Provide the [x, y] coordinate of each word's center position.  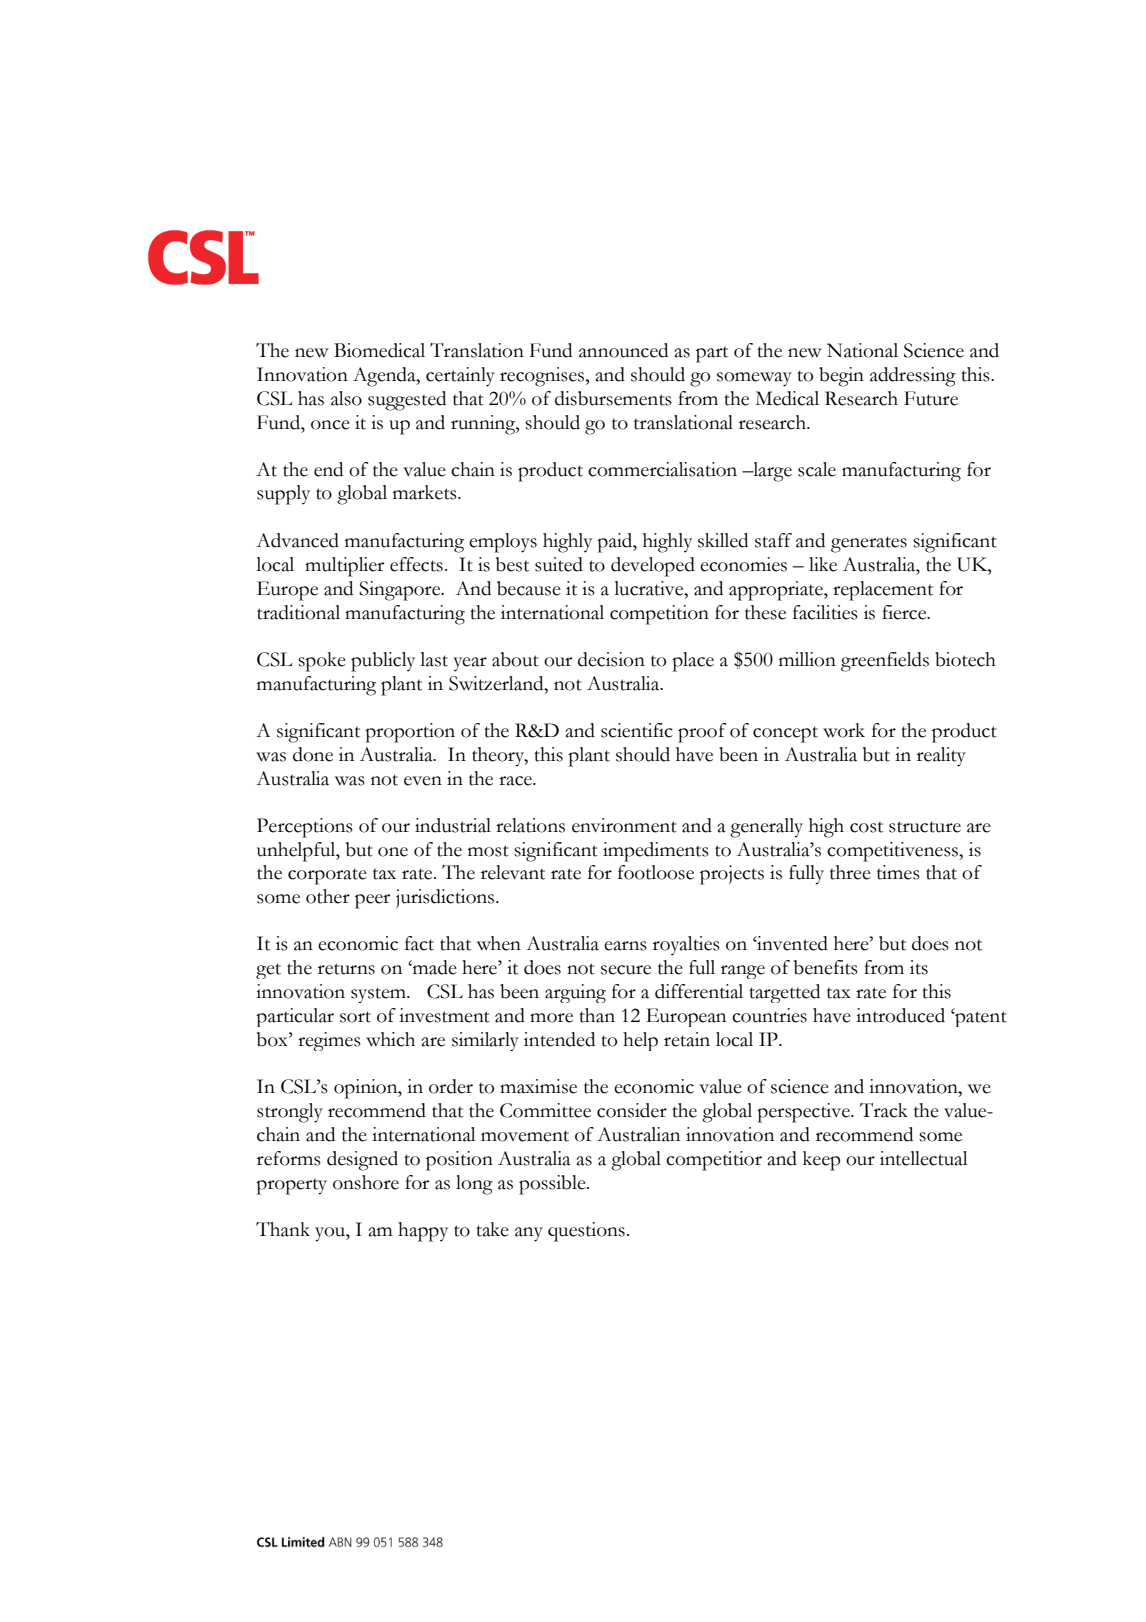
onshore [366, 1182]
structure [925, 827]
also [346, 398]
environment [624, 825]
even [423, 781]
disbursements [613, 398]
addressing [913, 377]
